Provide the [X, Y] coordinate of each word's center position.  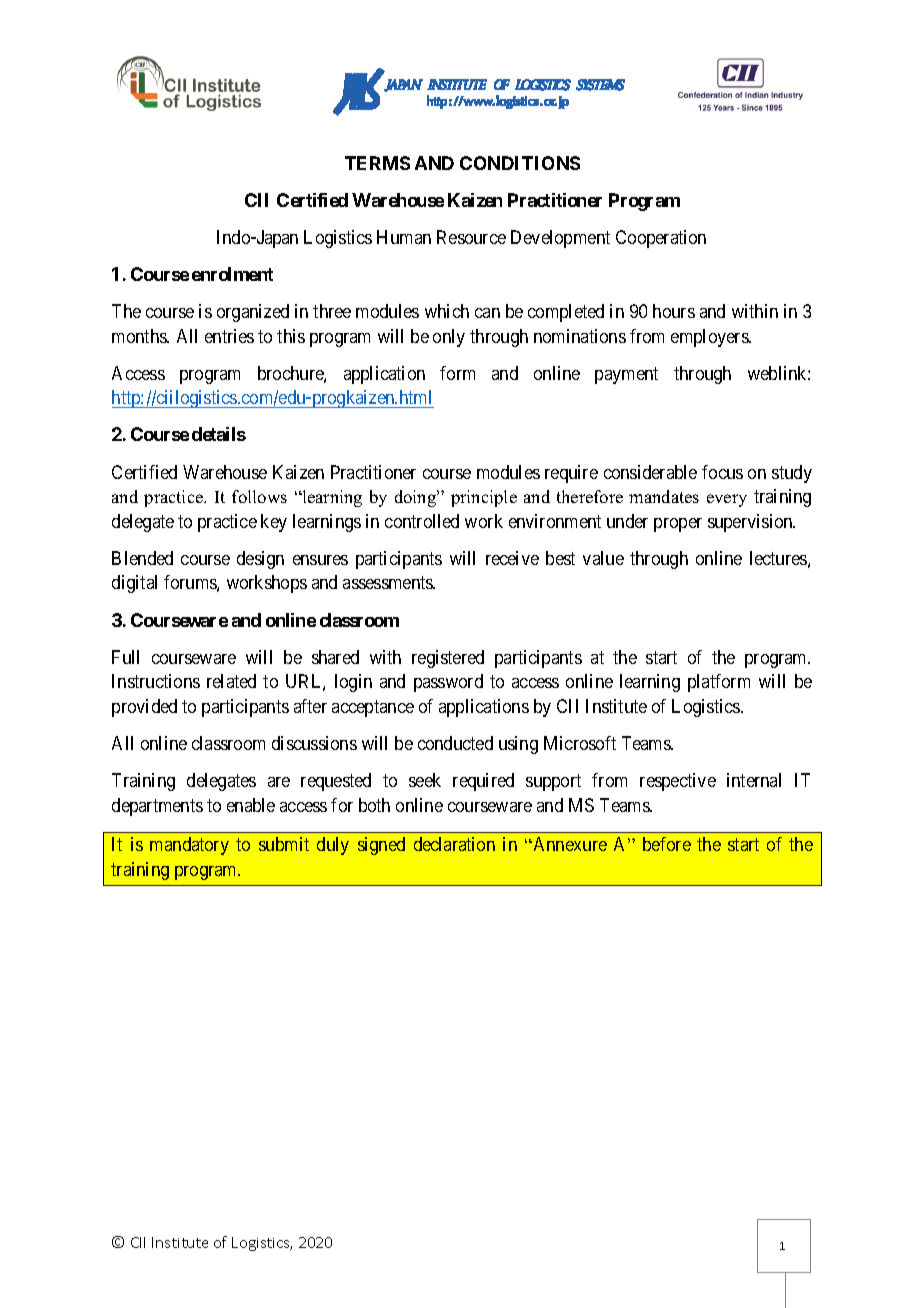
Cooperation [661, 239]
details [219, 434]
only [449, 338]
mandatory [189, 846]
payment [626, 375]
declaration [454, 844]
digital [134, 584]
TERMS [377, 163]
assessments [389, 583]
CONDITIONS [520, 163]
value [603, 558]
